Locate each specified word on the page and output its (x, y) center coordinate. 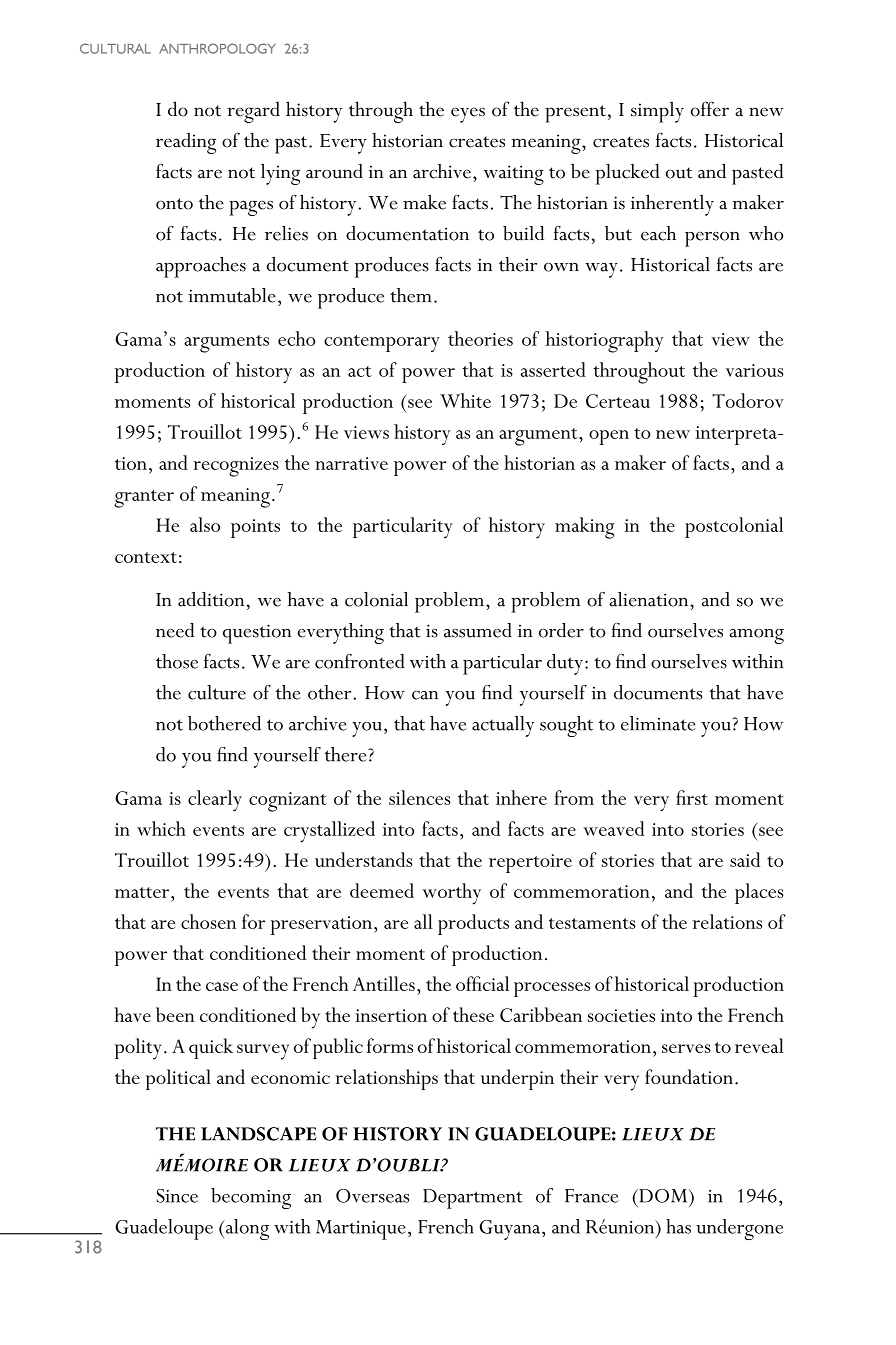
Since (177, 1196)
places (759, 893)
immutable (232, 295)
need (175, 630)
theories (480, 338)
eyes (468, 115)
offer (709, 109)
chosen (208, 921)
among (756, 636)
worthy (451, 894)
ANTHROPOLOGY (217, 48)
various (755, 370)
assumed (478, 630)
